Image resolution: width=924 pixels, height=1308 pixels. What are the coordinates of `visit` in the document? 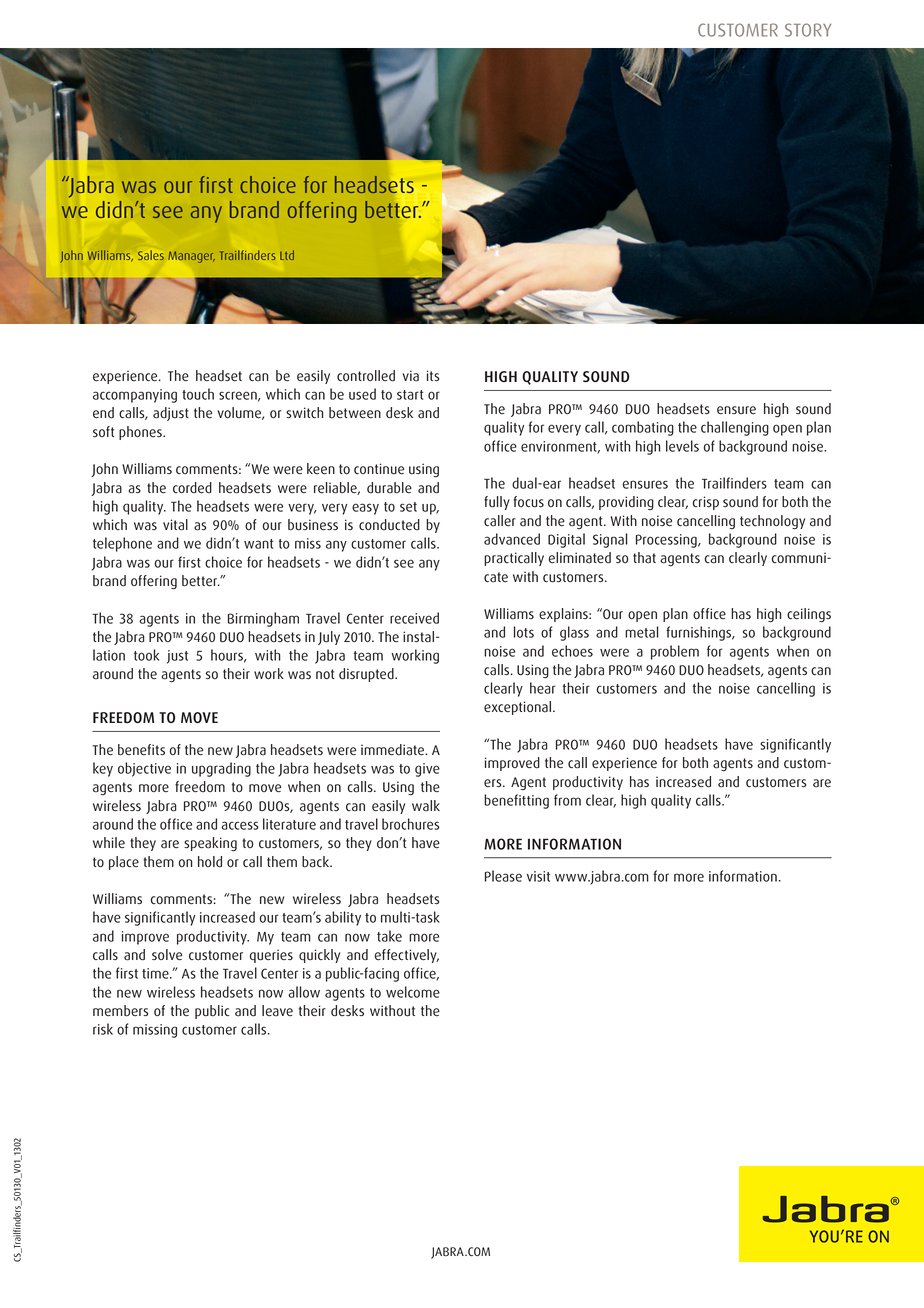 It's located at (538, 876).
